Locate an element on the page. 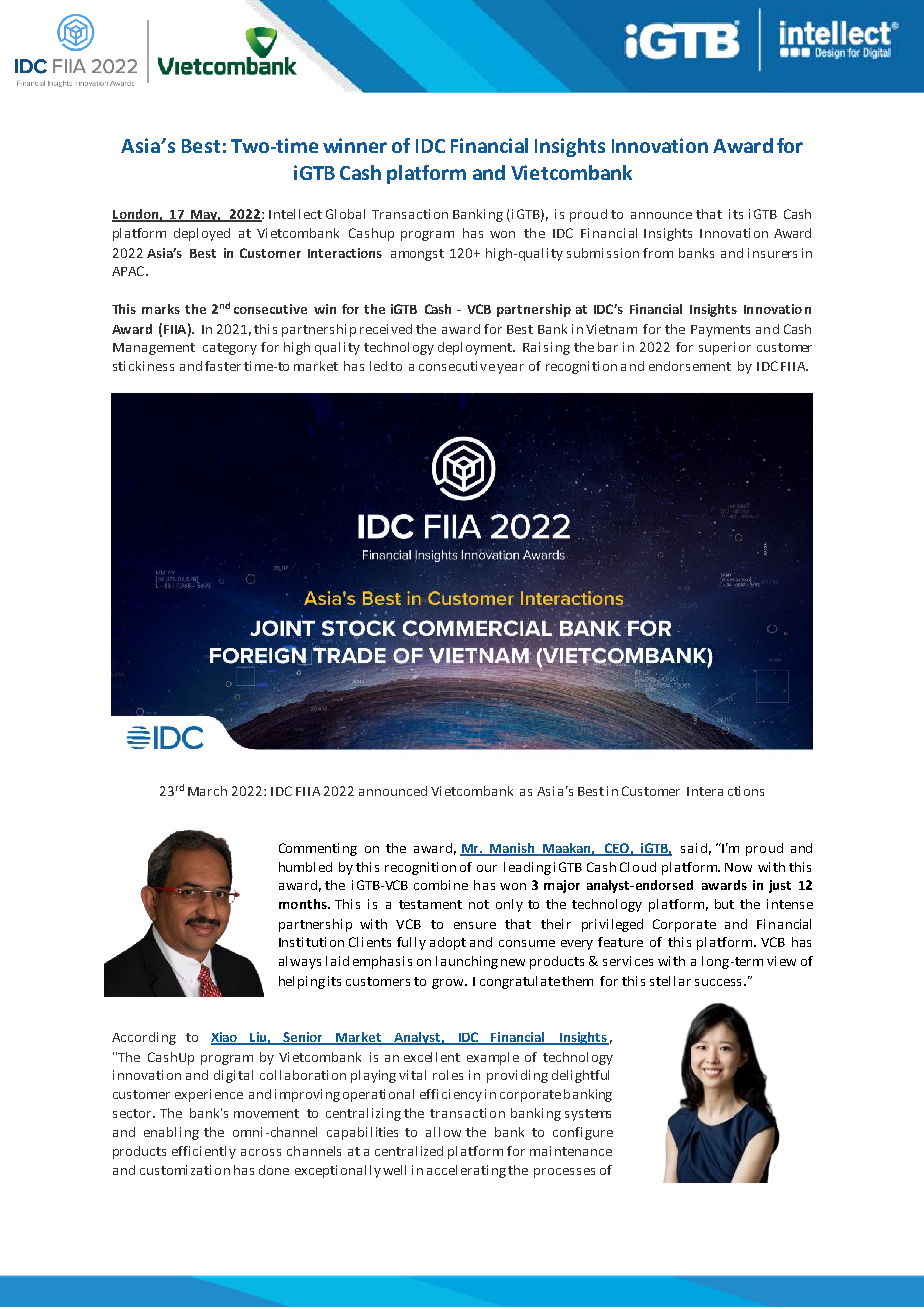  deployed is located at coordinates (202, 234).
